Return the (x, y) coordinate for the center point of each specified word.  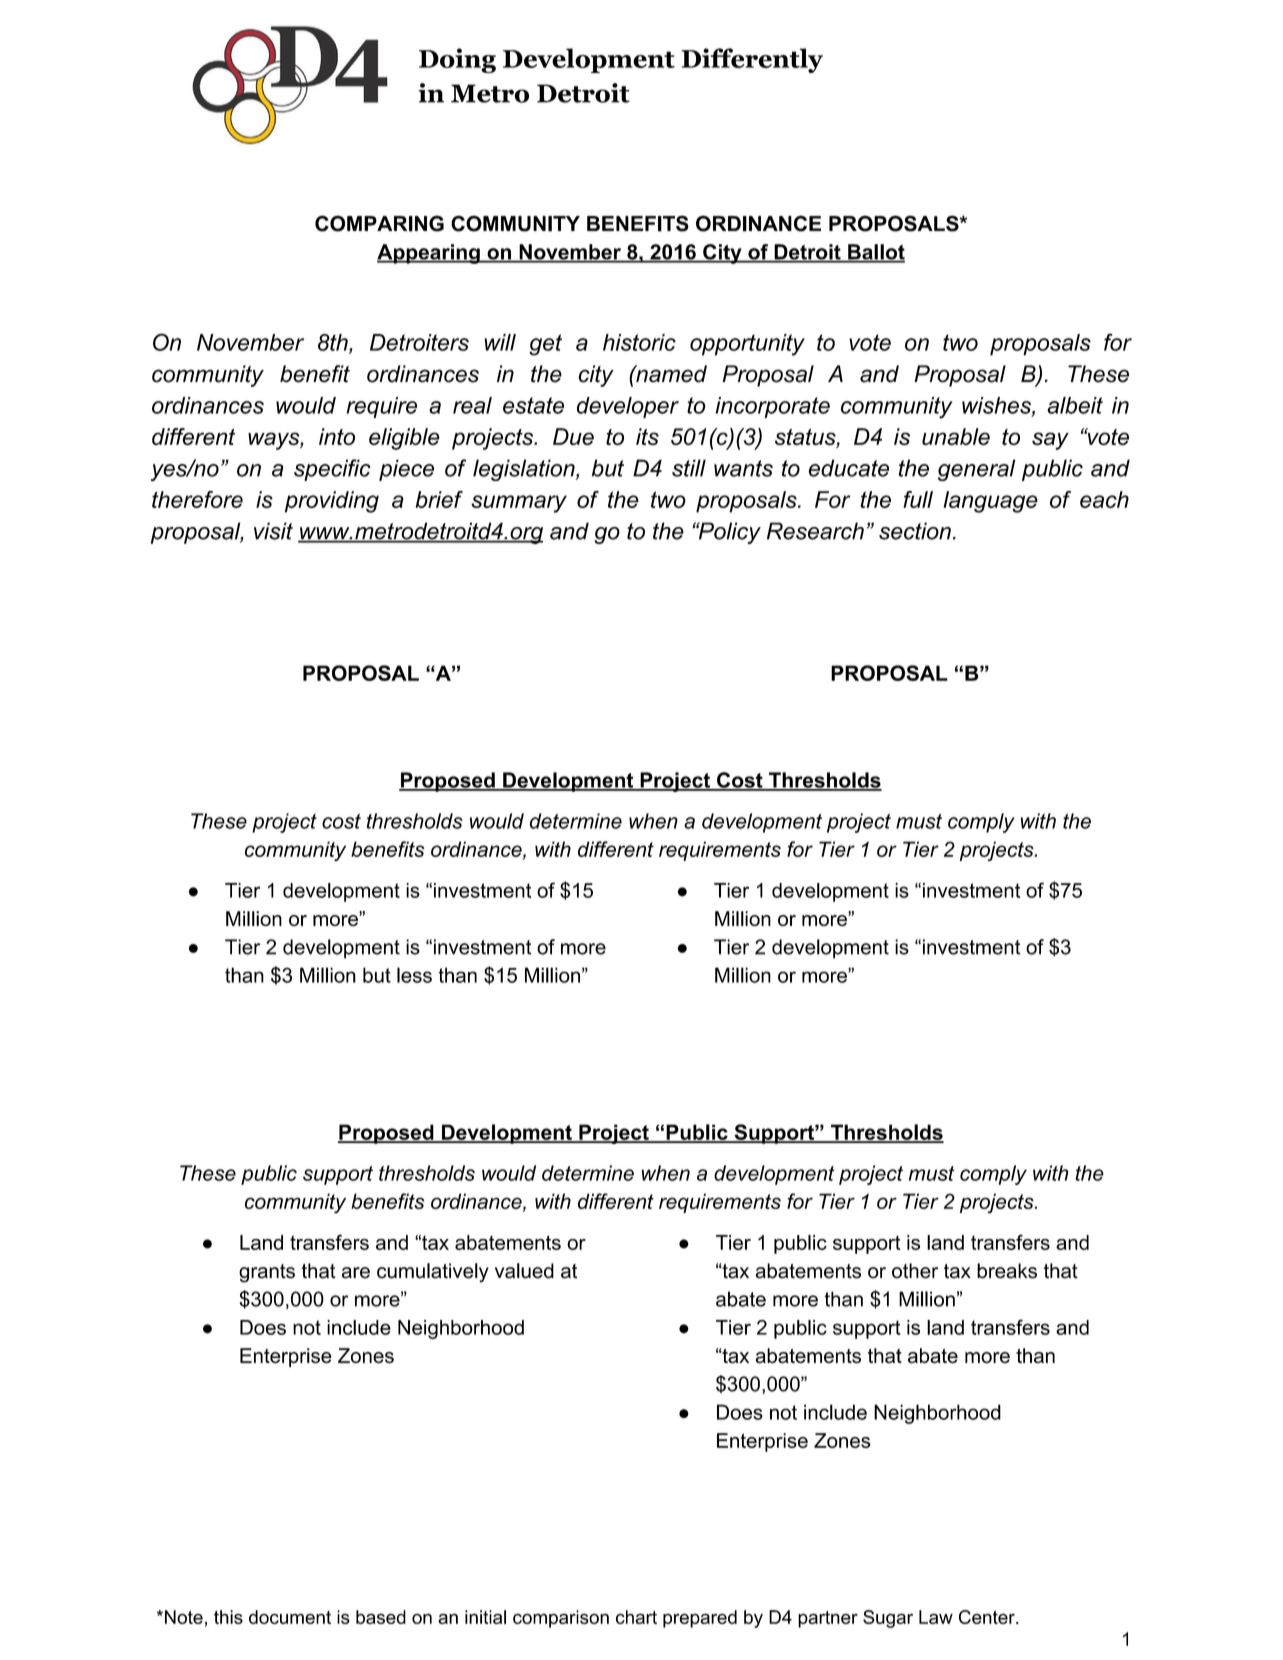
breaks (1007, 1271)
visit (273, 531)
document (290, 1617)
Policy (728, 533)
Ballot (875, 253)
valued (524, 1271)
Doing (457, 60)
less (414, 975)
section (915, 531)
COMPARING (379, 223)
